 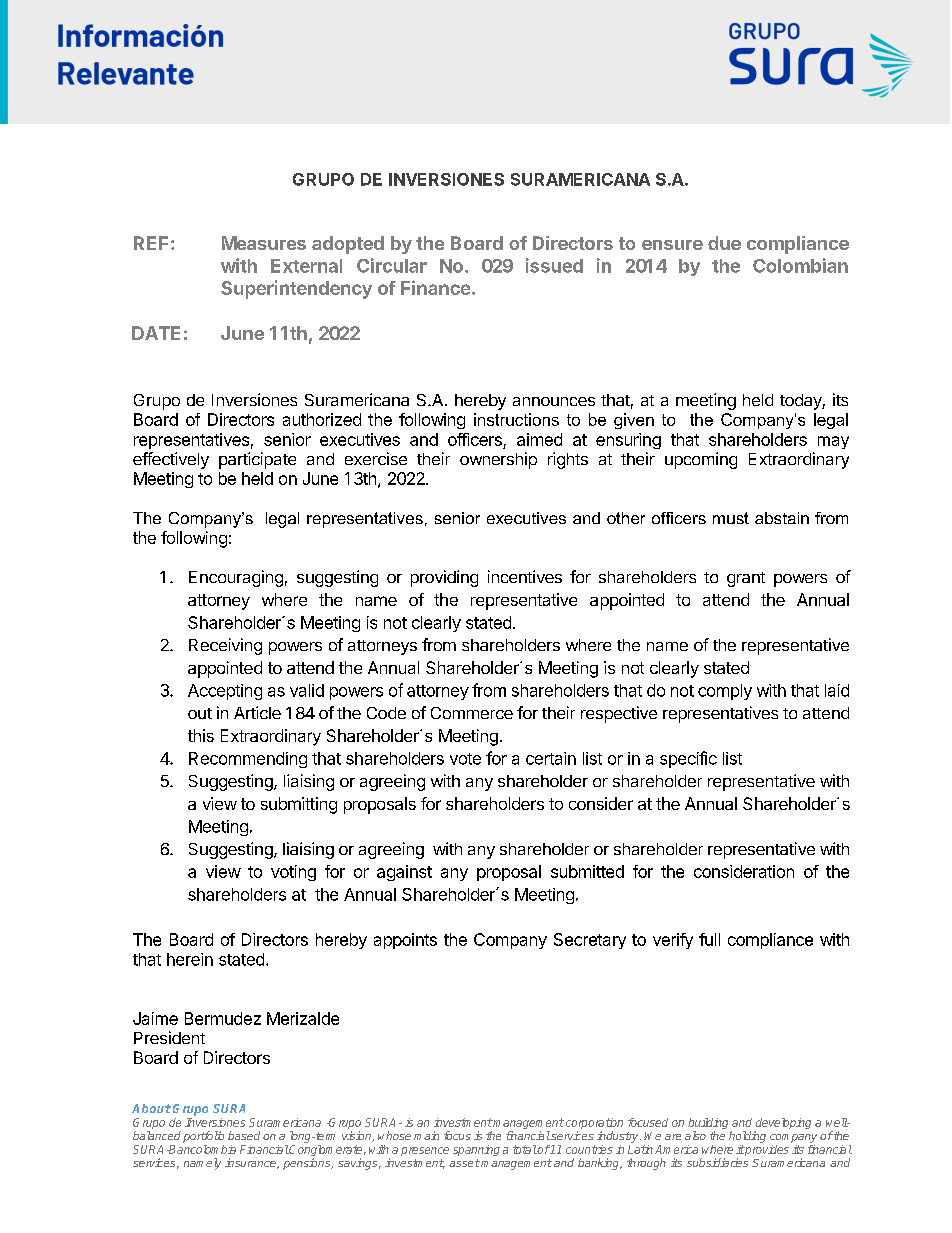 I want to click on against, so click(x=404, y=873).
